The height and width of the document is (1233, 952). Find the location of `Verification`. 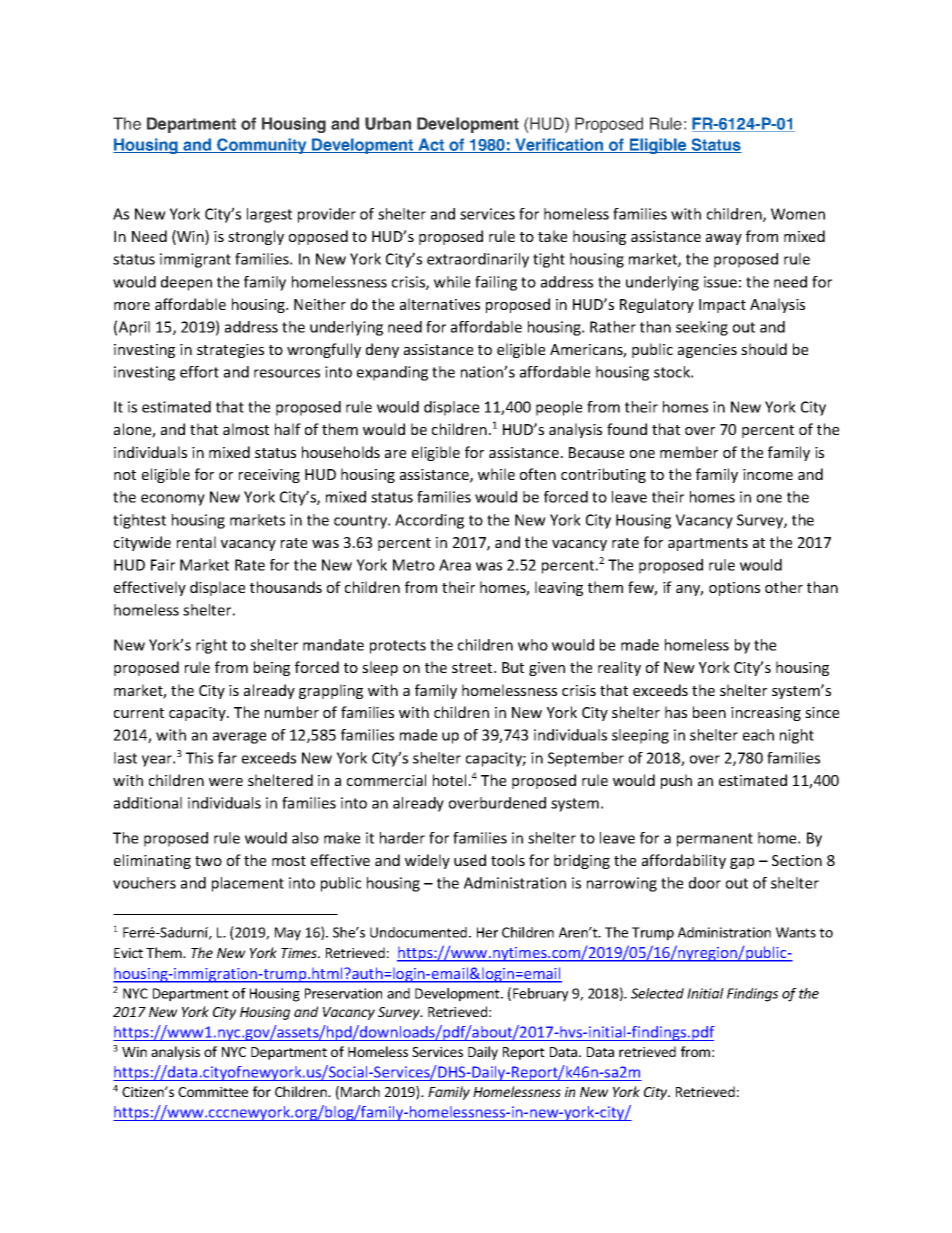

Verification is located at coordinates (559, 145).
